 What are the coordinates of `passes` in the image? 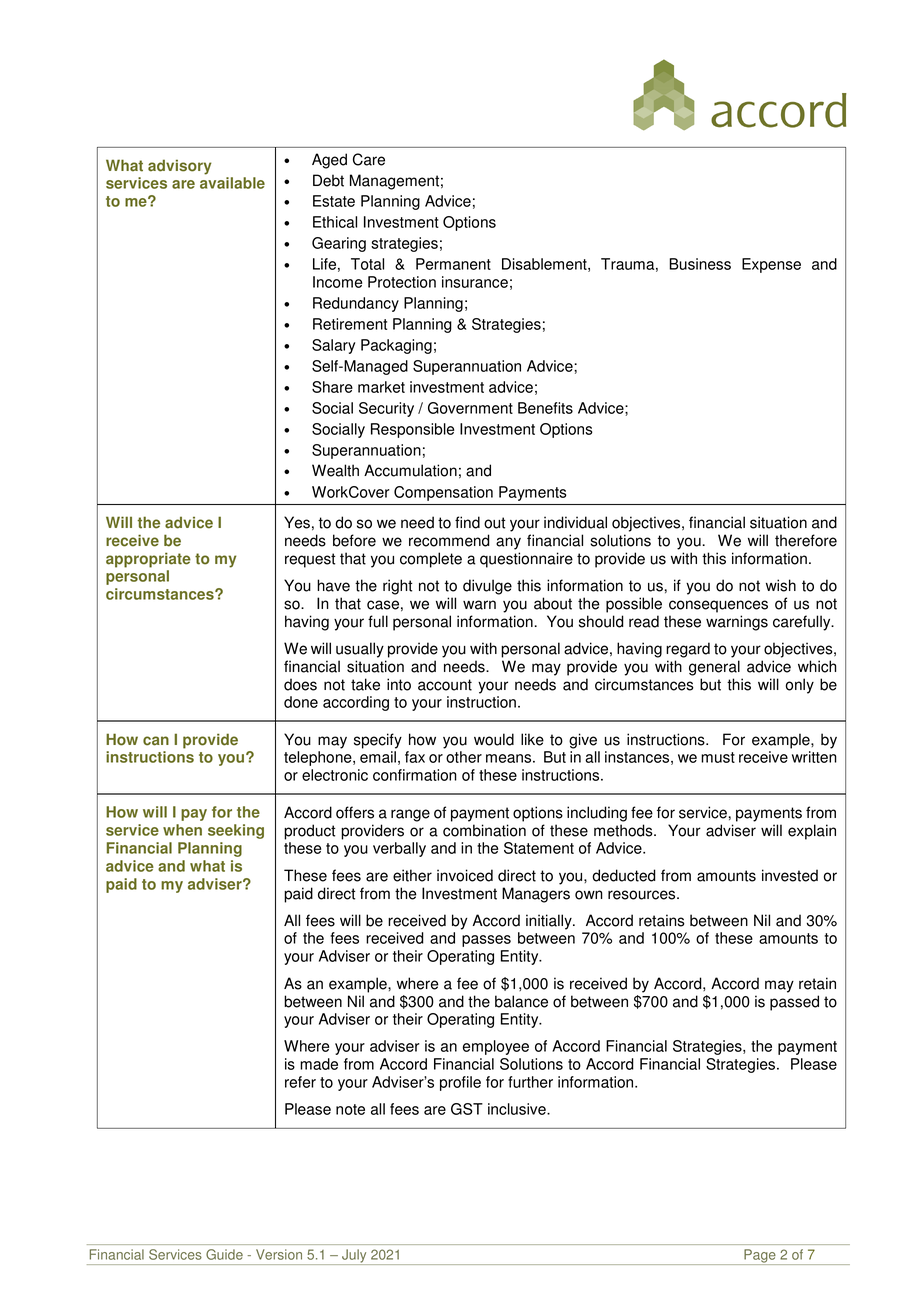 It's located at (486, 941).
